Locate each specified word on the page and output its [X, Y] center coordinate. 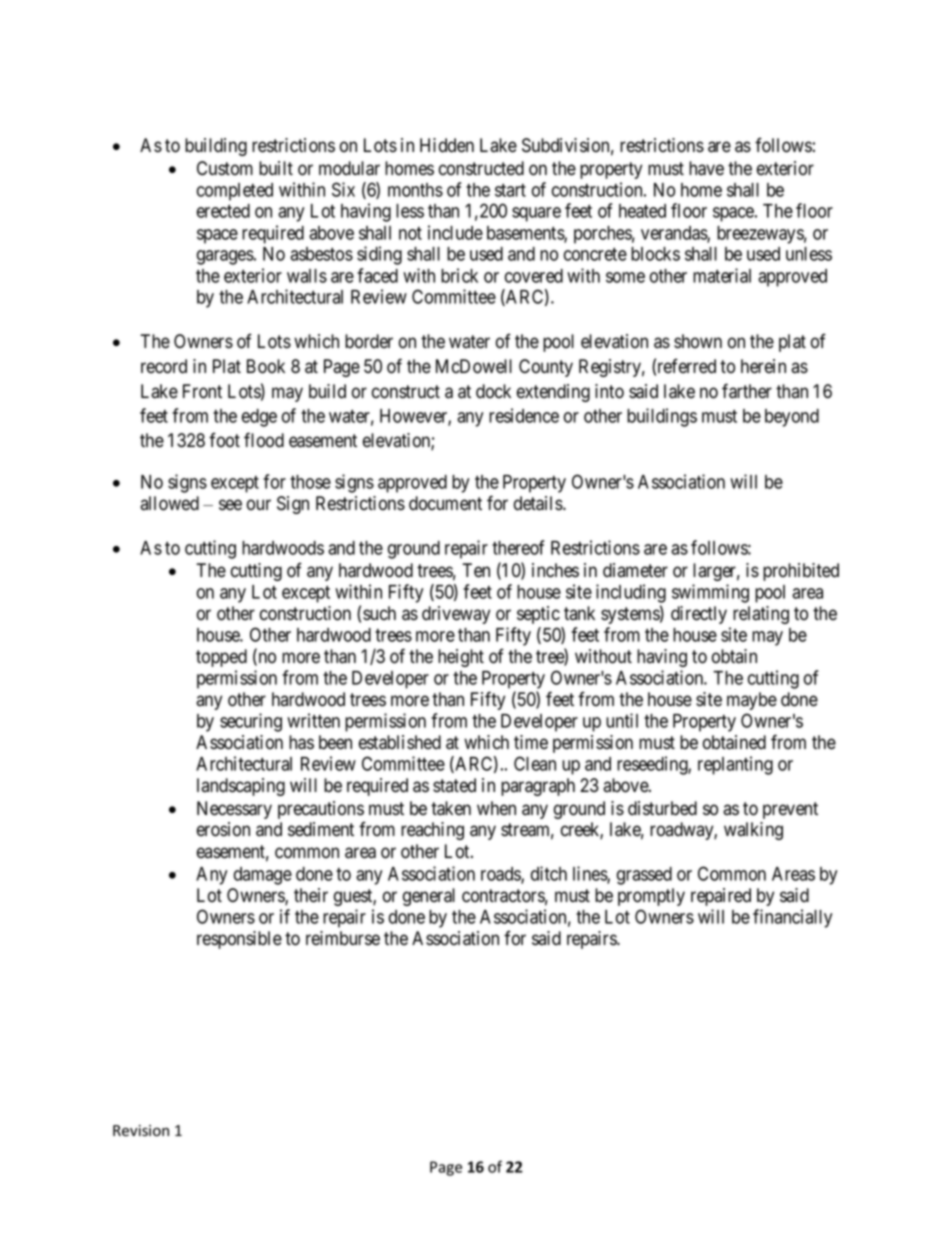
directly [699, 615]
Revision [141, 1131]
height [461, 658]
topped [221, 658]
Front [202, 391]
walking [753, 831]
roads [501, 875]
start [510, 190]
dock [493, 391]
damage [263, 876]
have [706, 168]
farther [747, 391]
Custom [225, 168]
